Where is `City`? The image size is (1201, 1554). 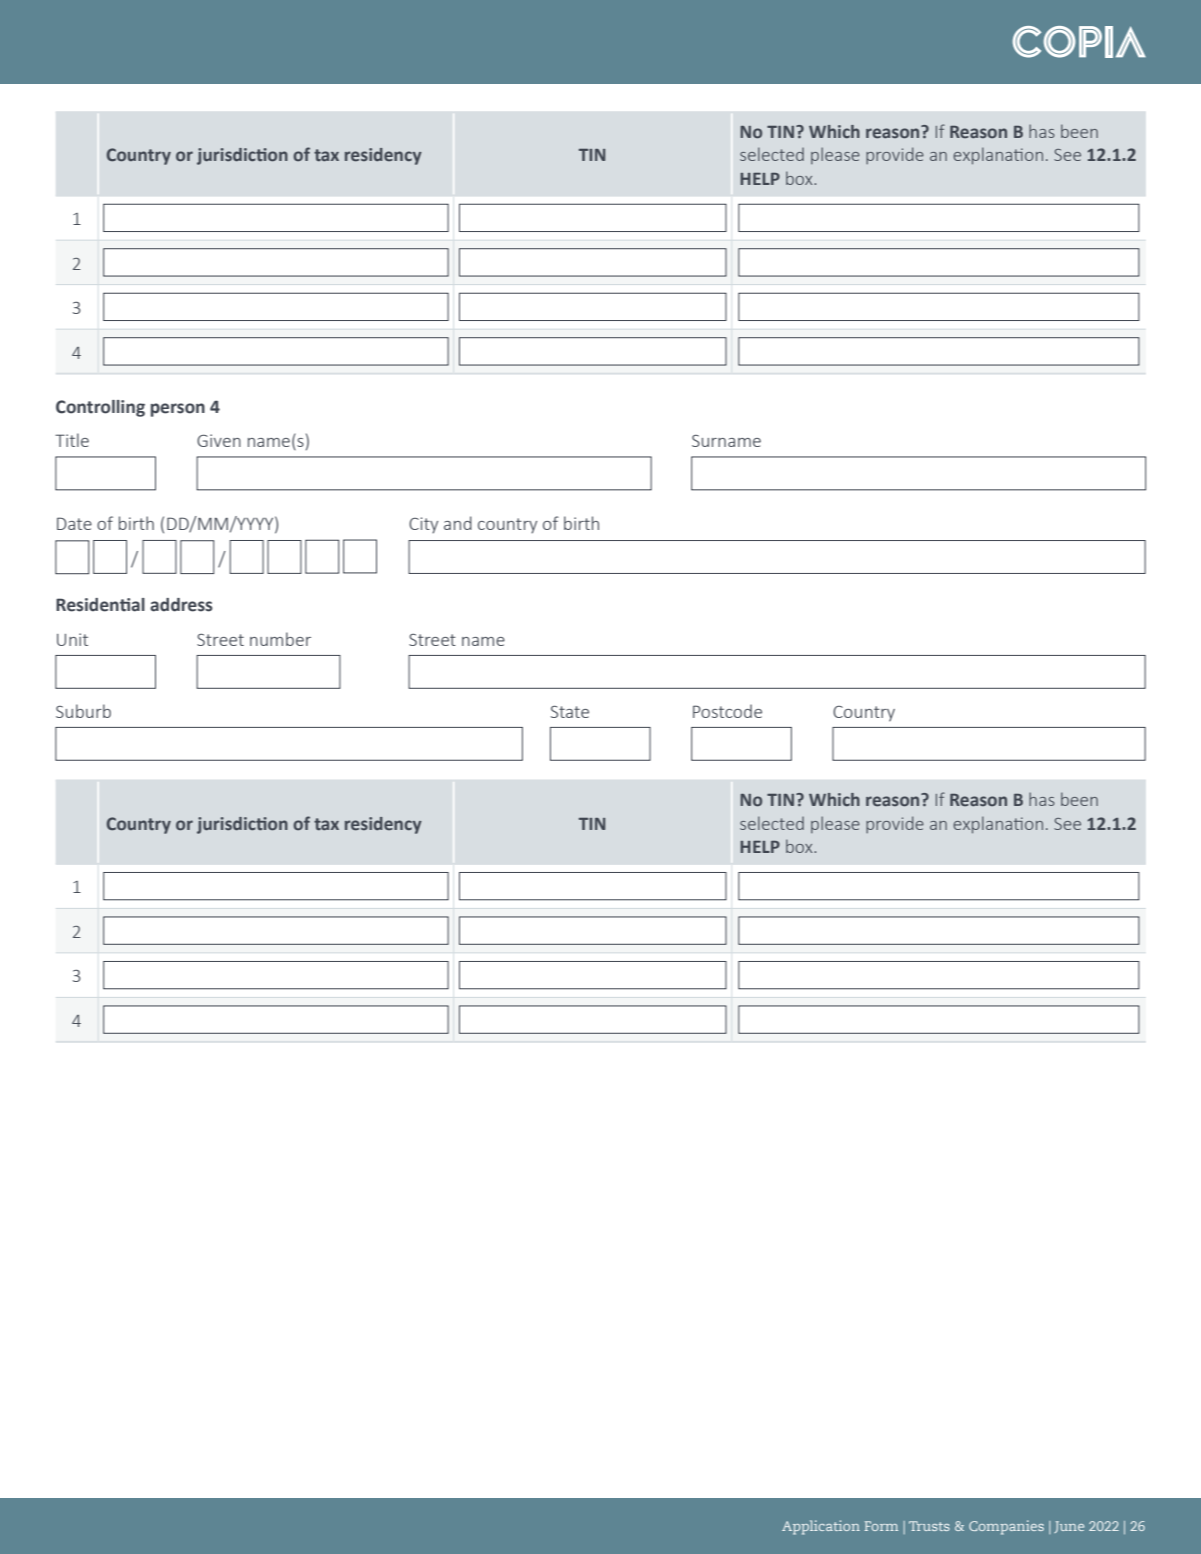
City is located at coordinates (423, 525).
